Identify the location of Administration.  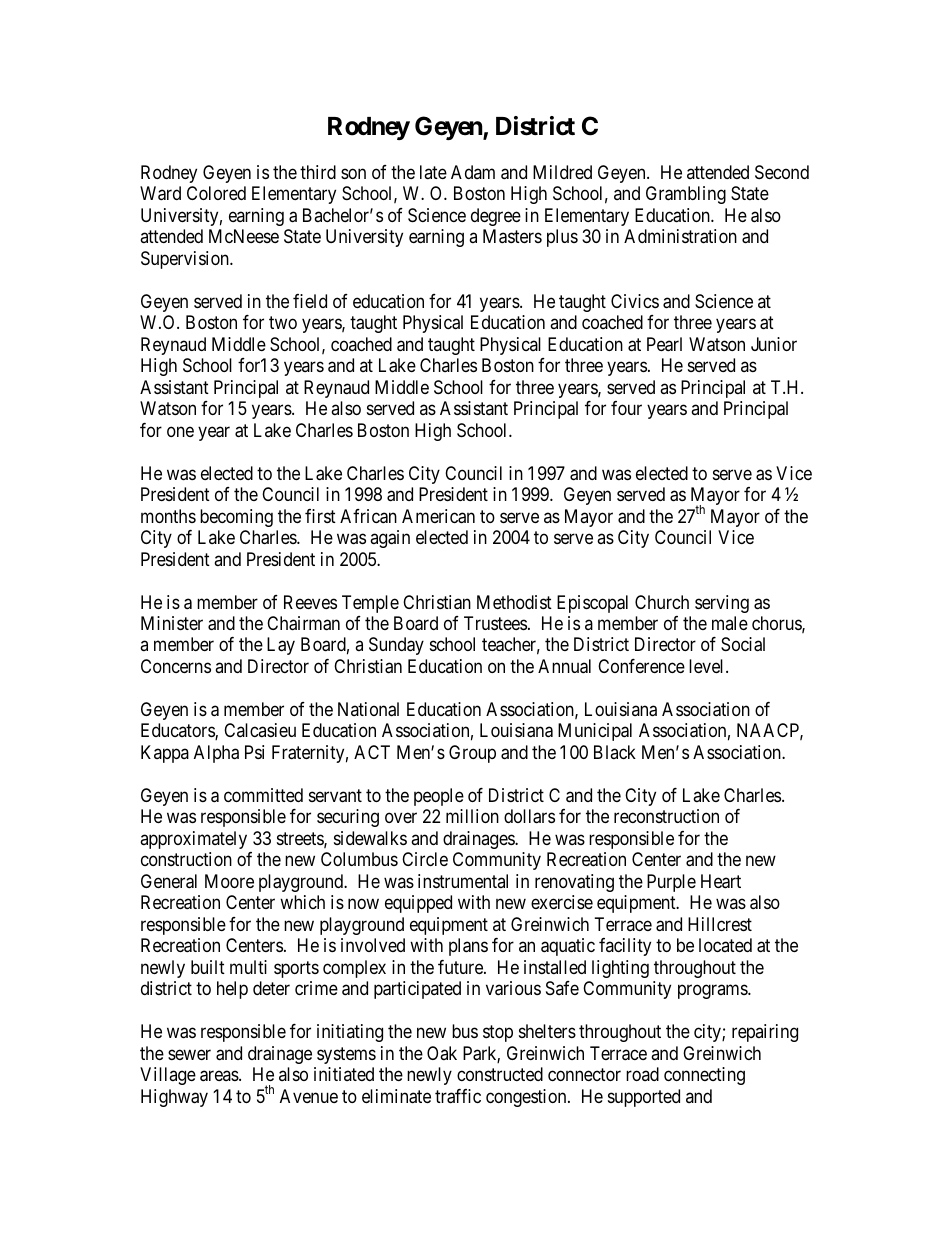
(680, 236).
